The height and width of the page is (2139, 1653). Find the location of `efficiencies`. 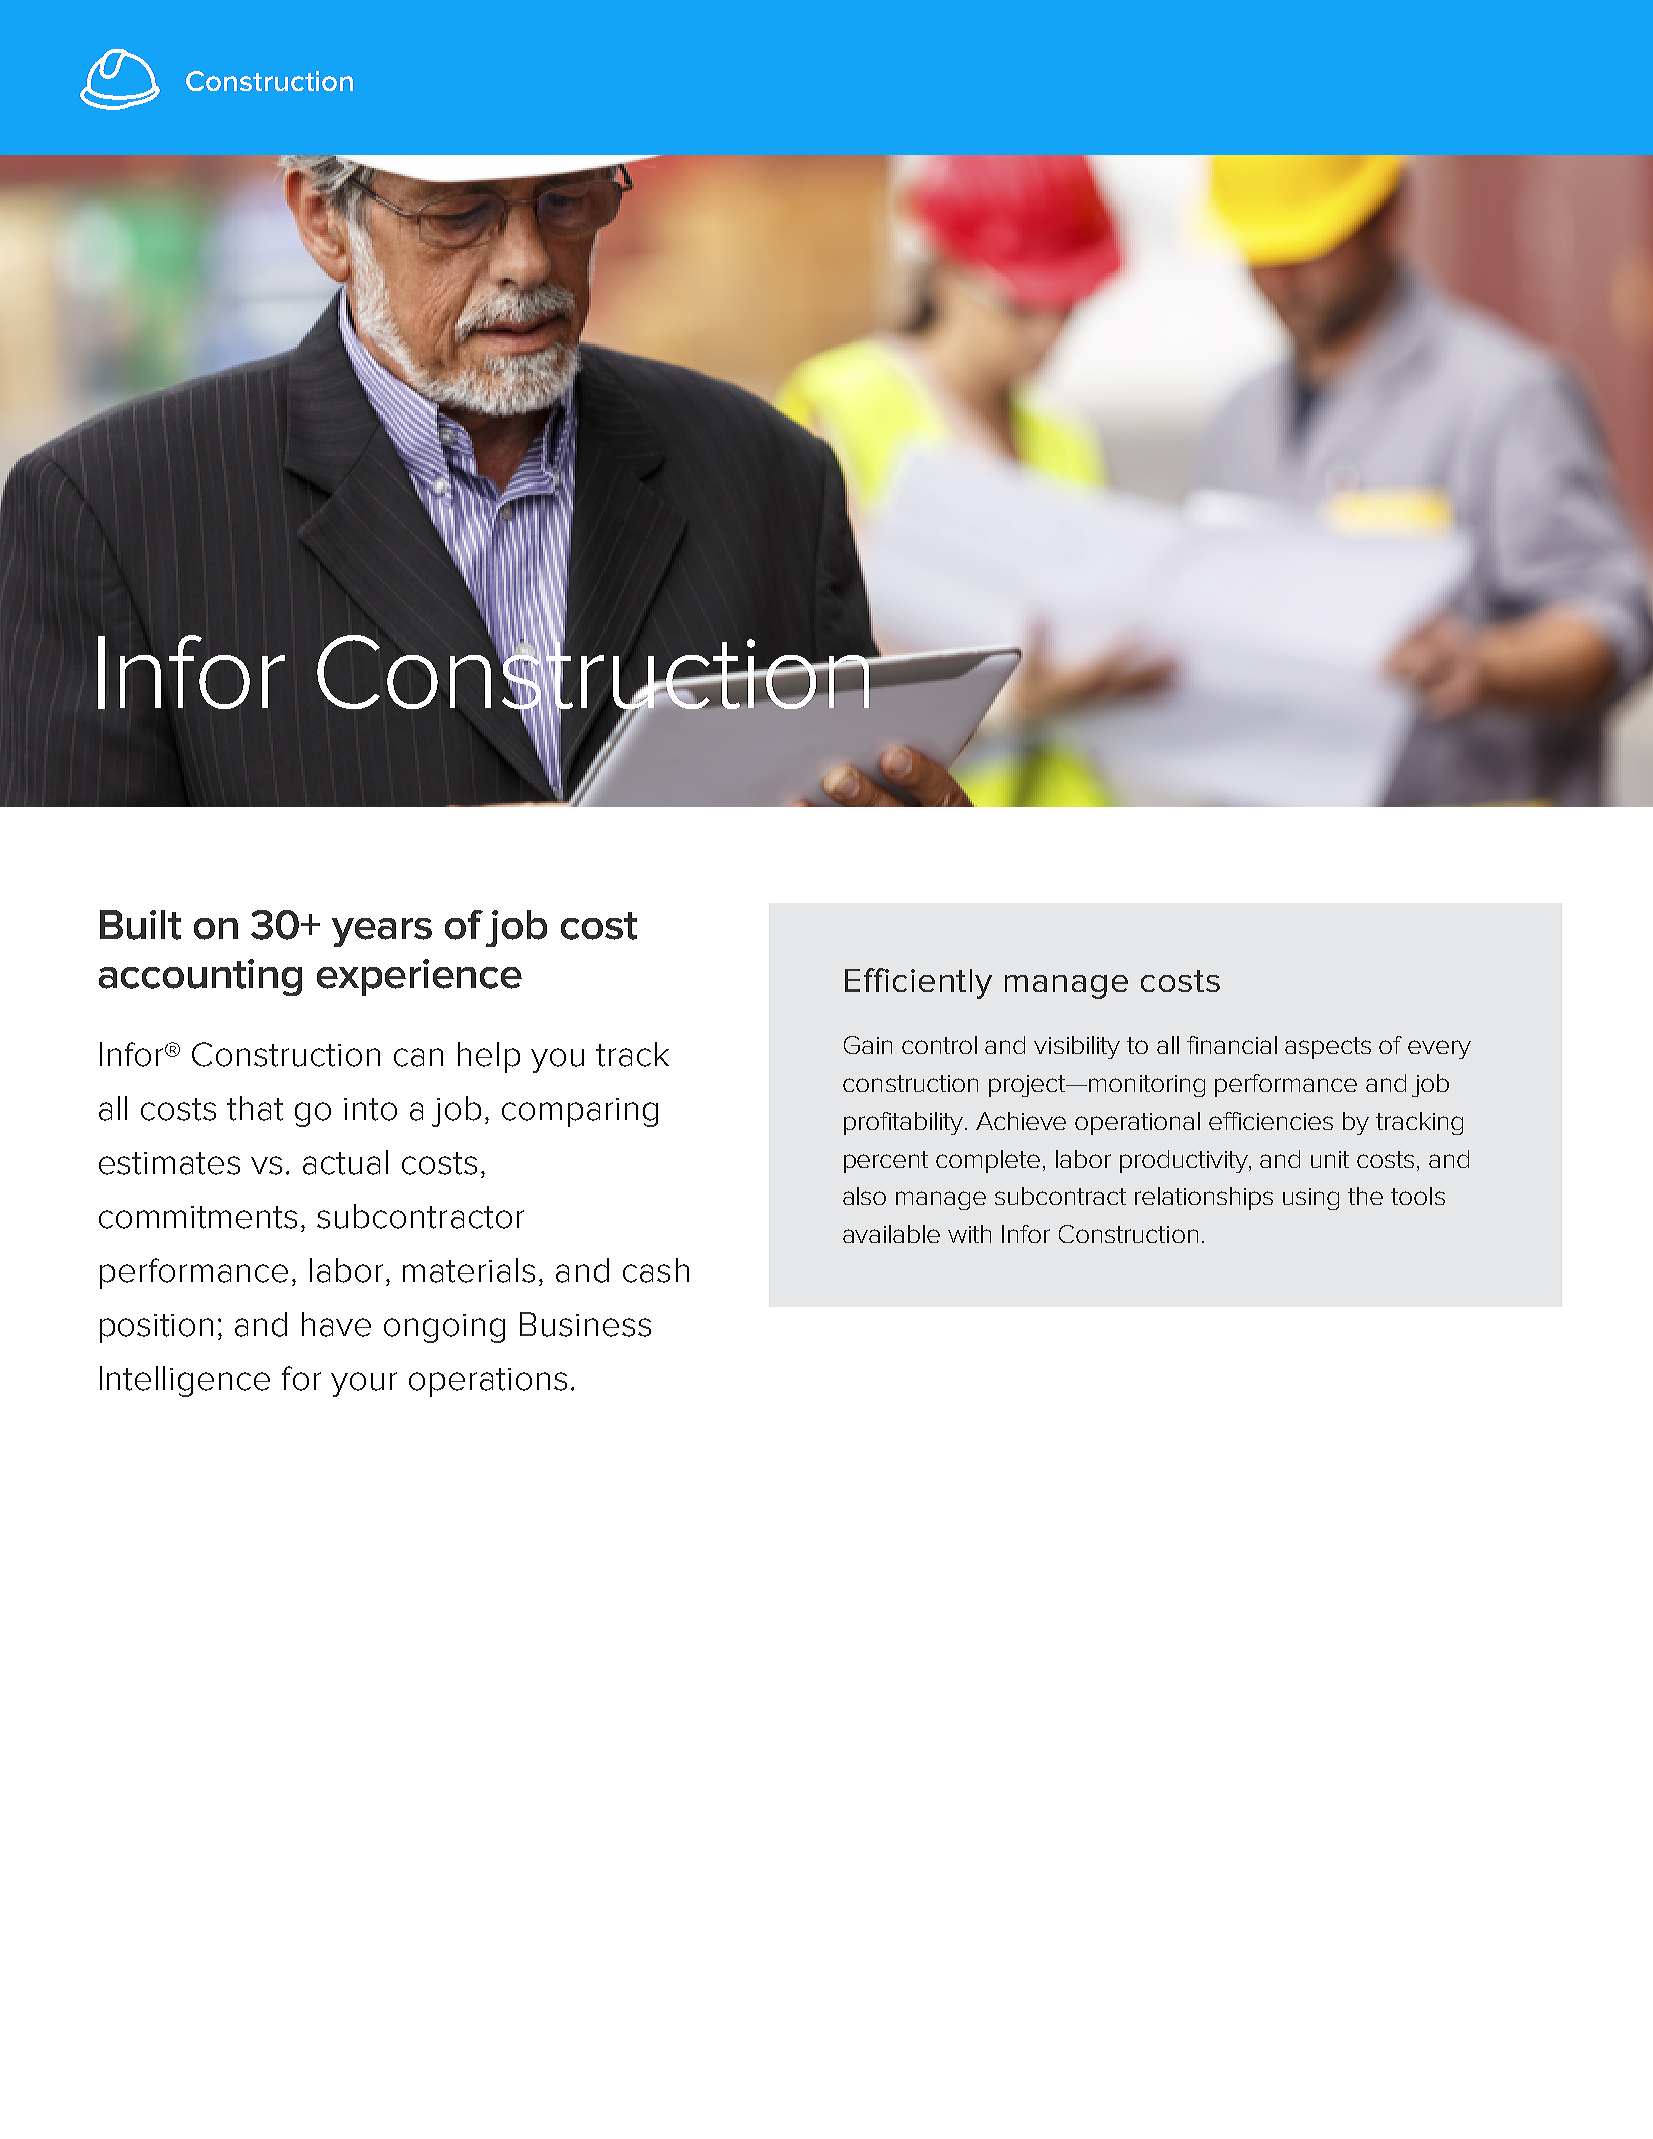

efficiencies is located at coordinates (1271, 1121).
